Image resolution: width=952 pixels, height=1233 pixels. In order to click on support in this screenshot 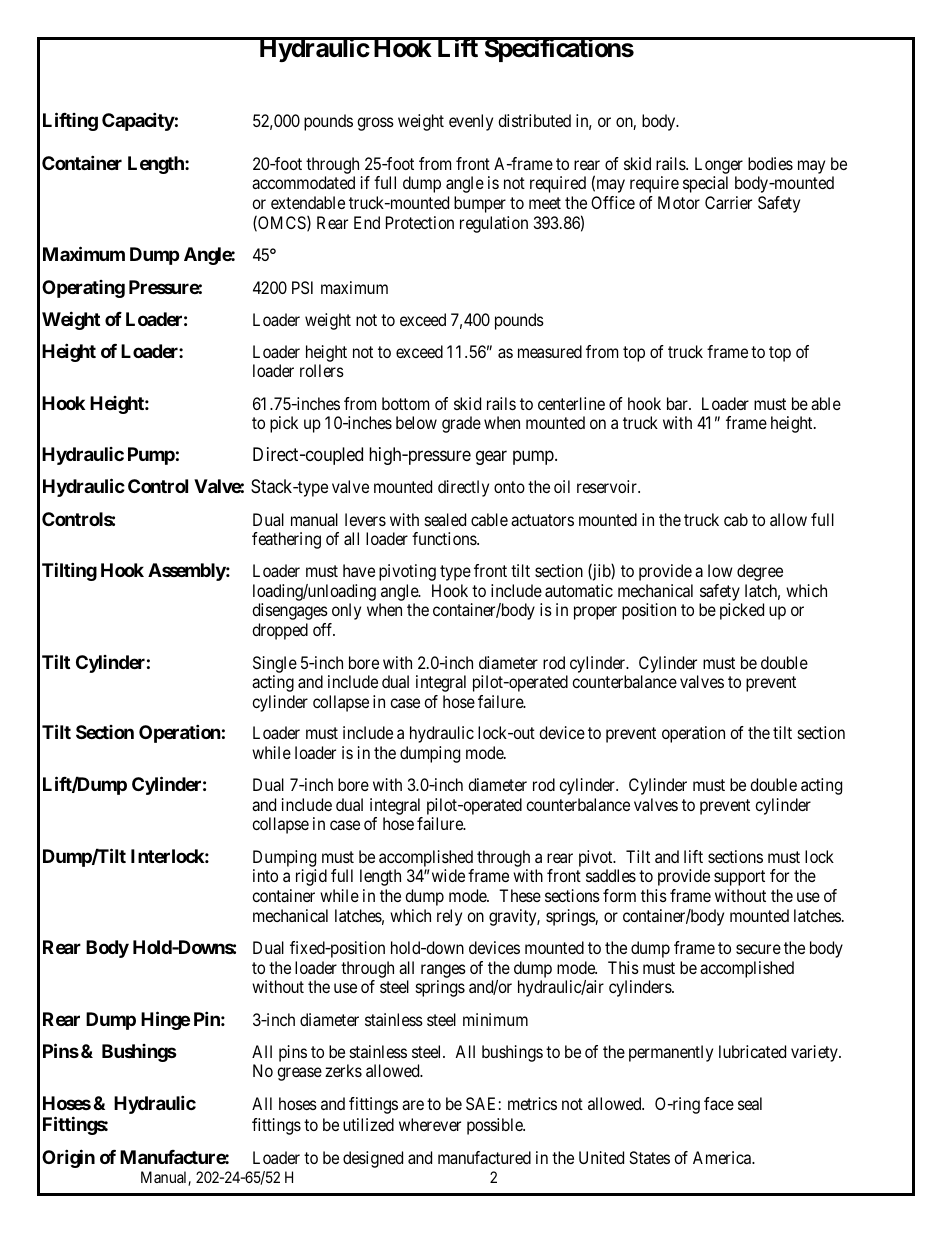, I will do `click(739, 878)`.
